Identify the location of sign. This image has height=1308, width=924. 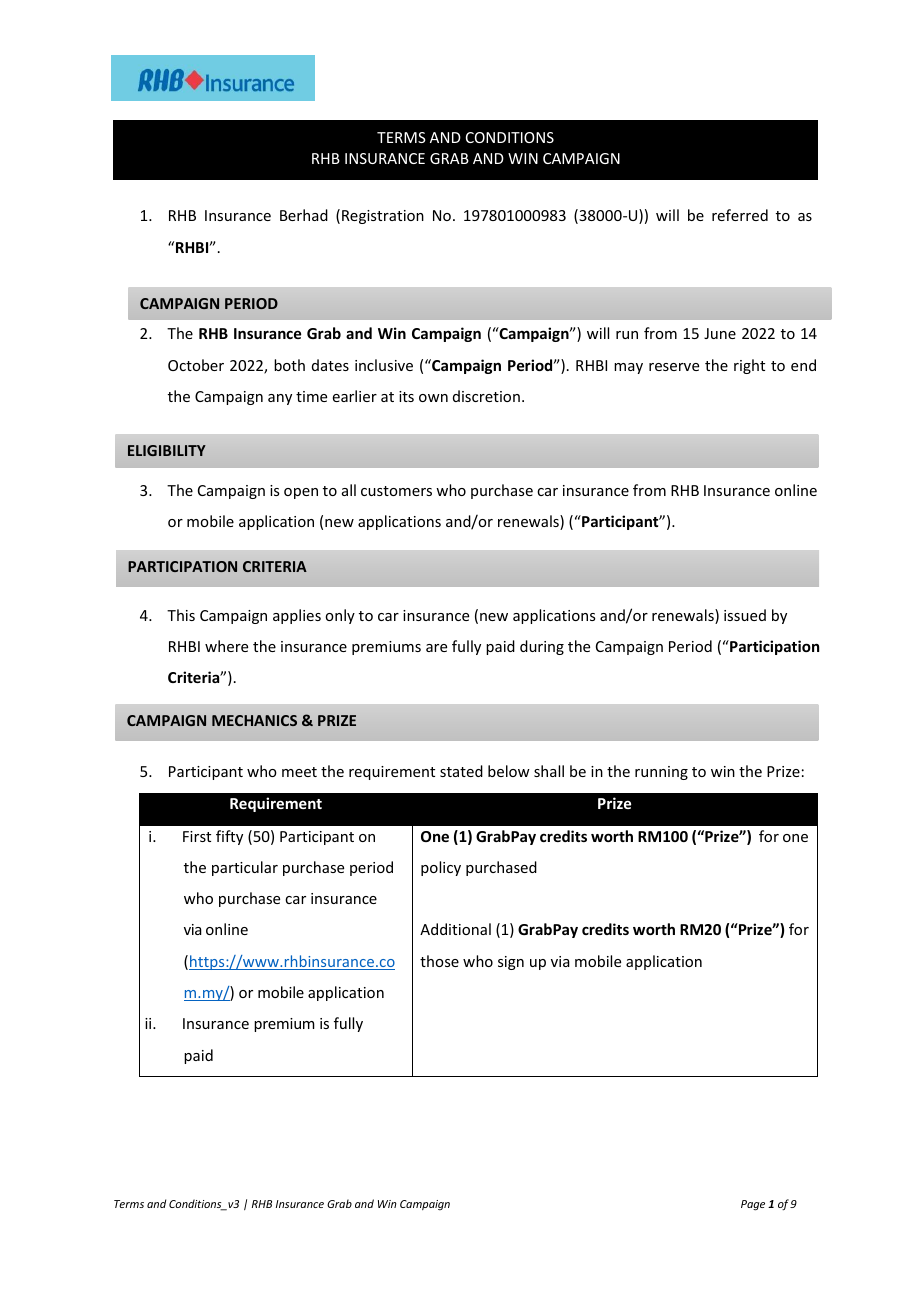
(511, 963).
